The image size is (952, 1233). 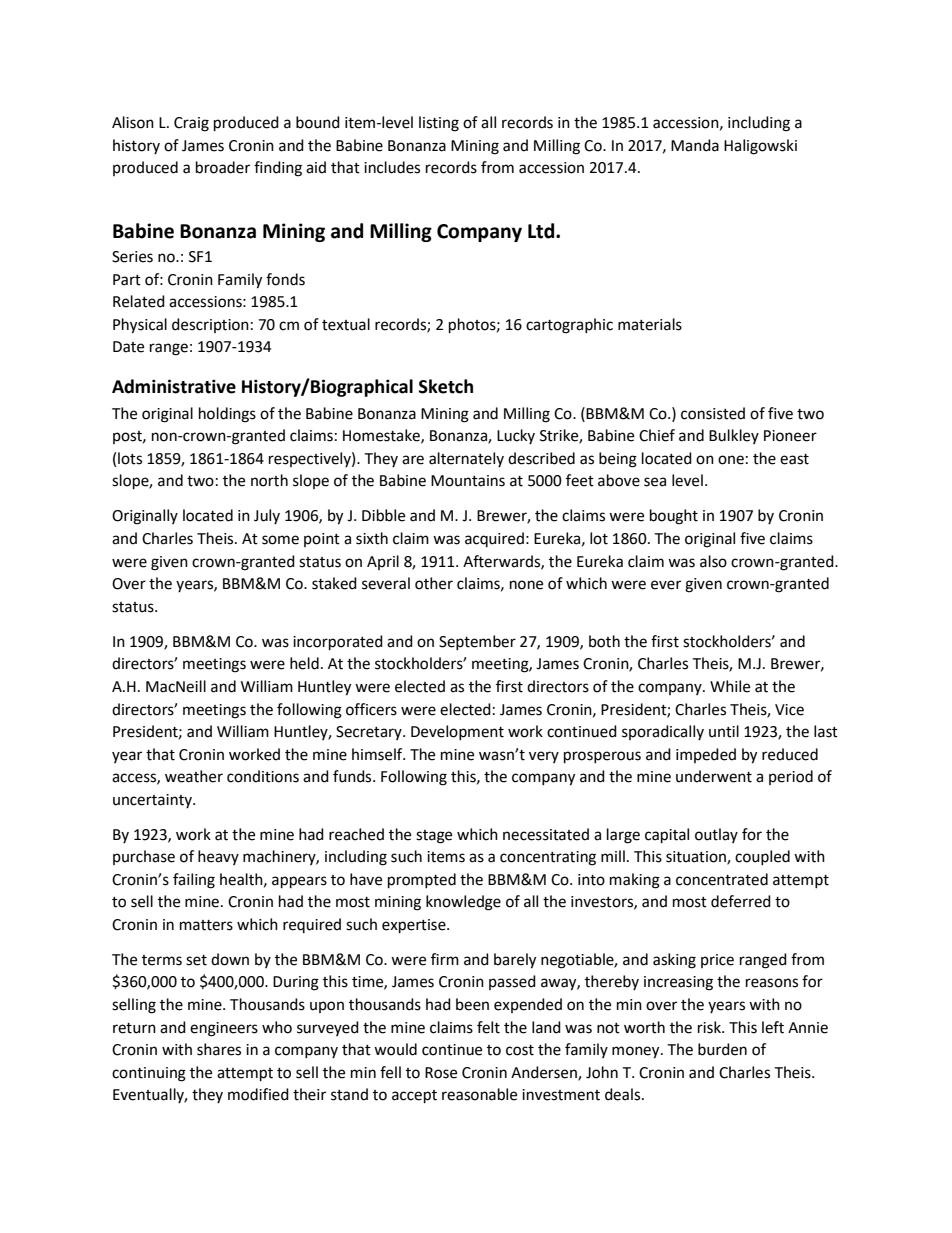 I want to click on broader, so click(x=223, y=167).
